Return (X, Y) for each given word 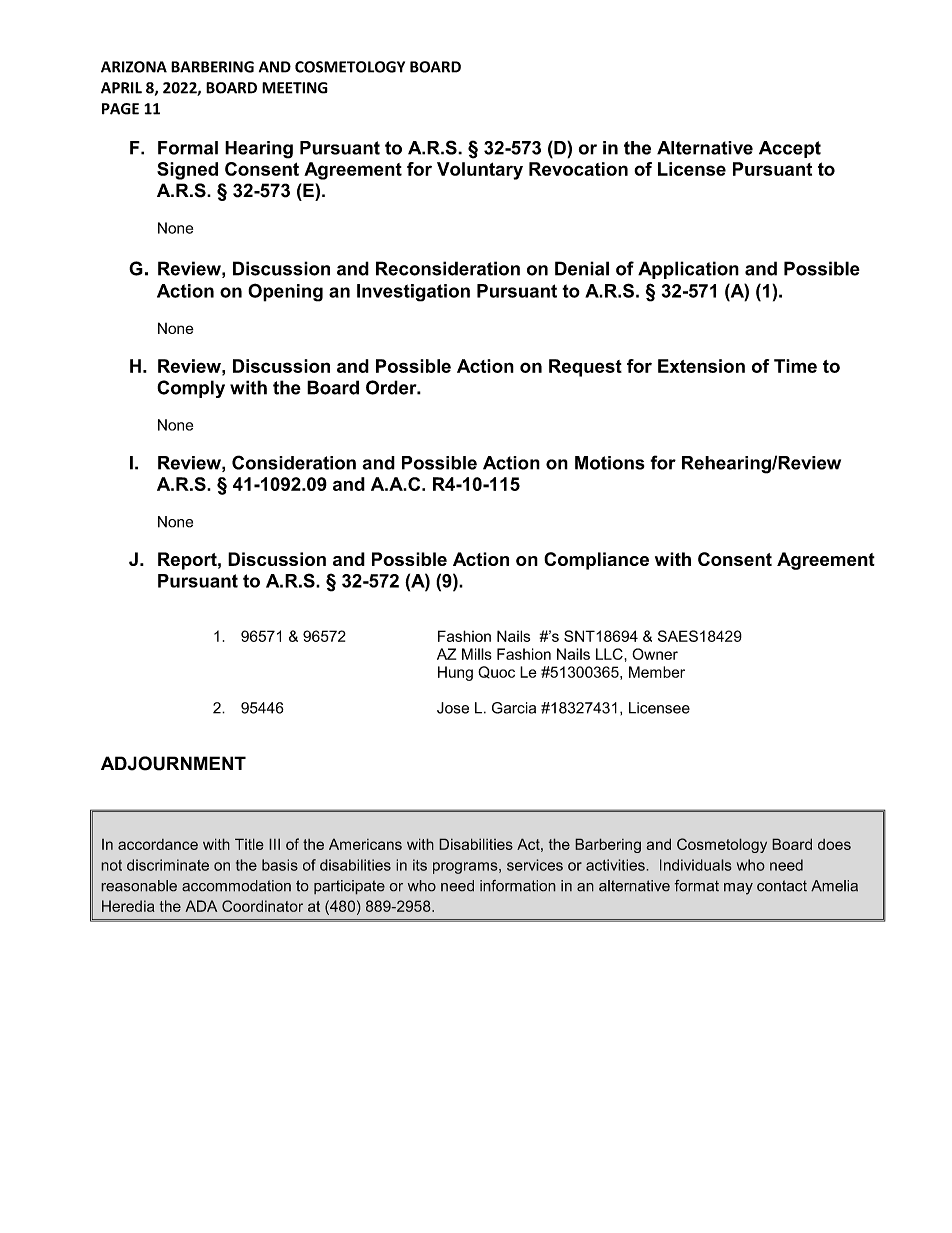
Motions (610, 463)
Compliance (596, 561)
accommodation (236, 886)
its (420, 865)
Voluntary (480, 171)
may (738, 889)
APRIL (121, 88)
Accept (790, 149)
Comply (191, 389)
